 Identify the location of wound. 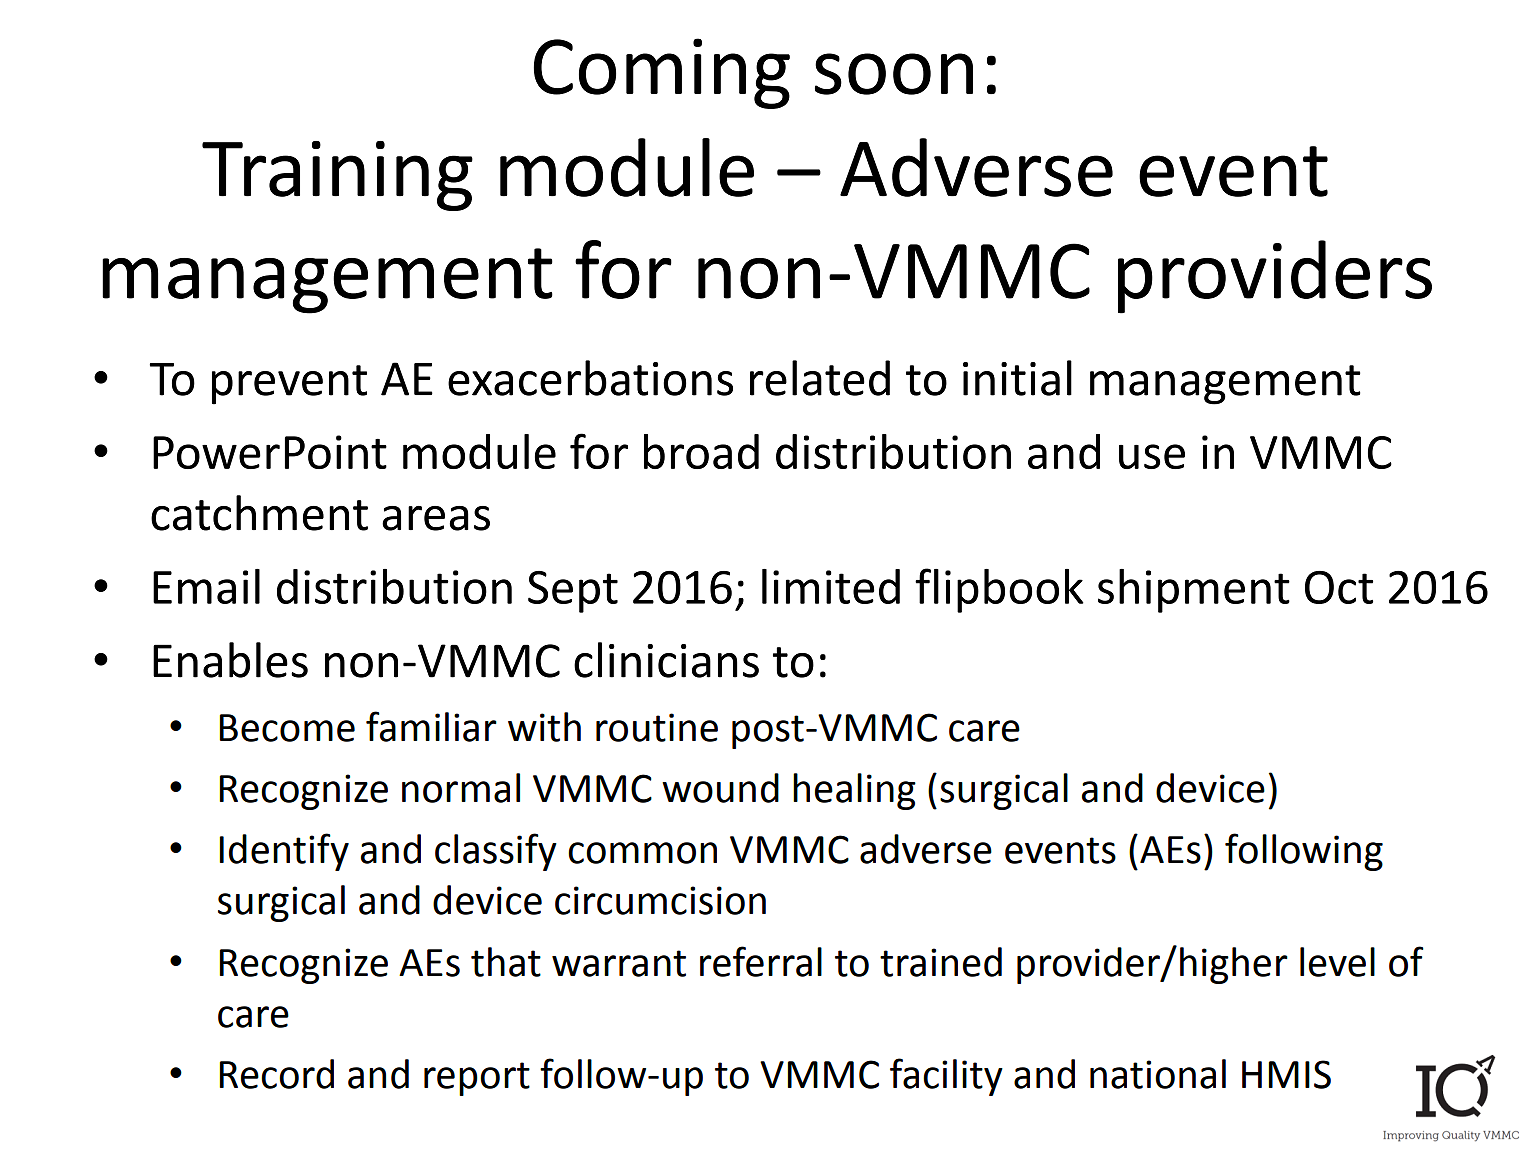
(720, 788).
